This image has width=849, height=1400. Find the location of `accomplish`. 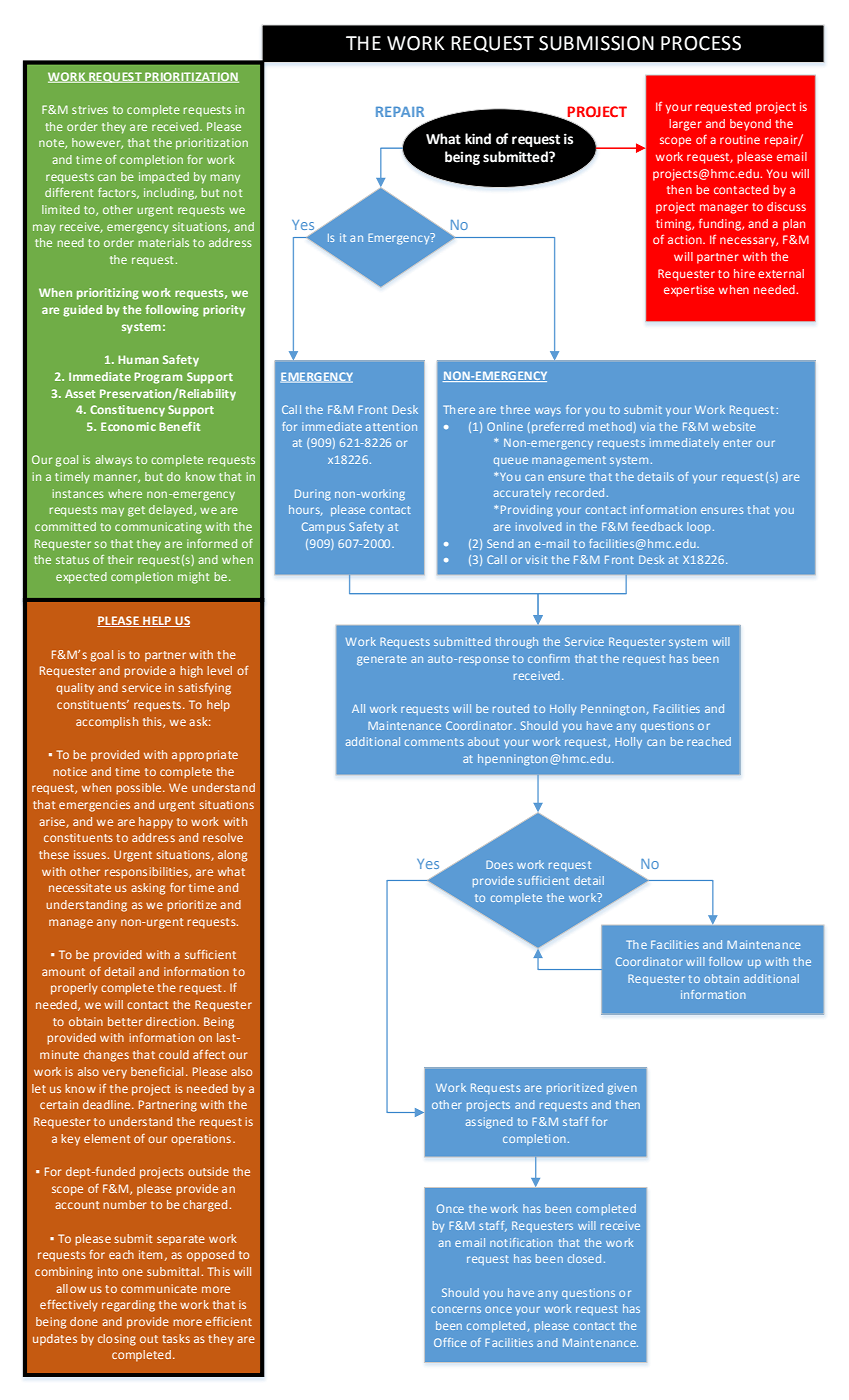

accomplish is located at coordinates (107, 723).
